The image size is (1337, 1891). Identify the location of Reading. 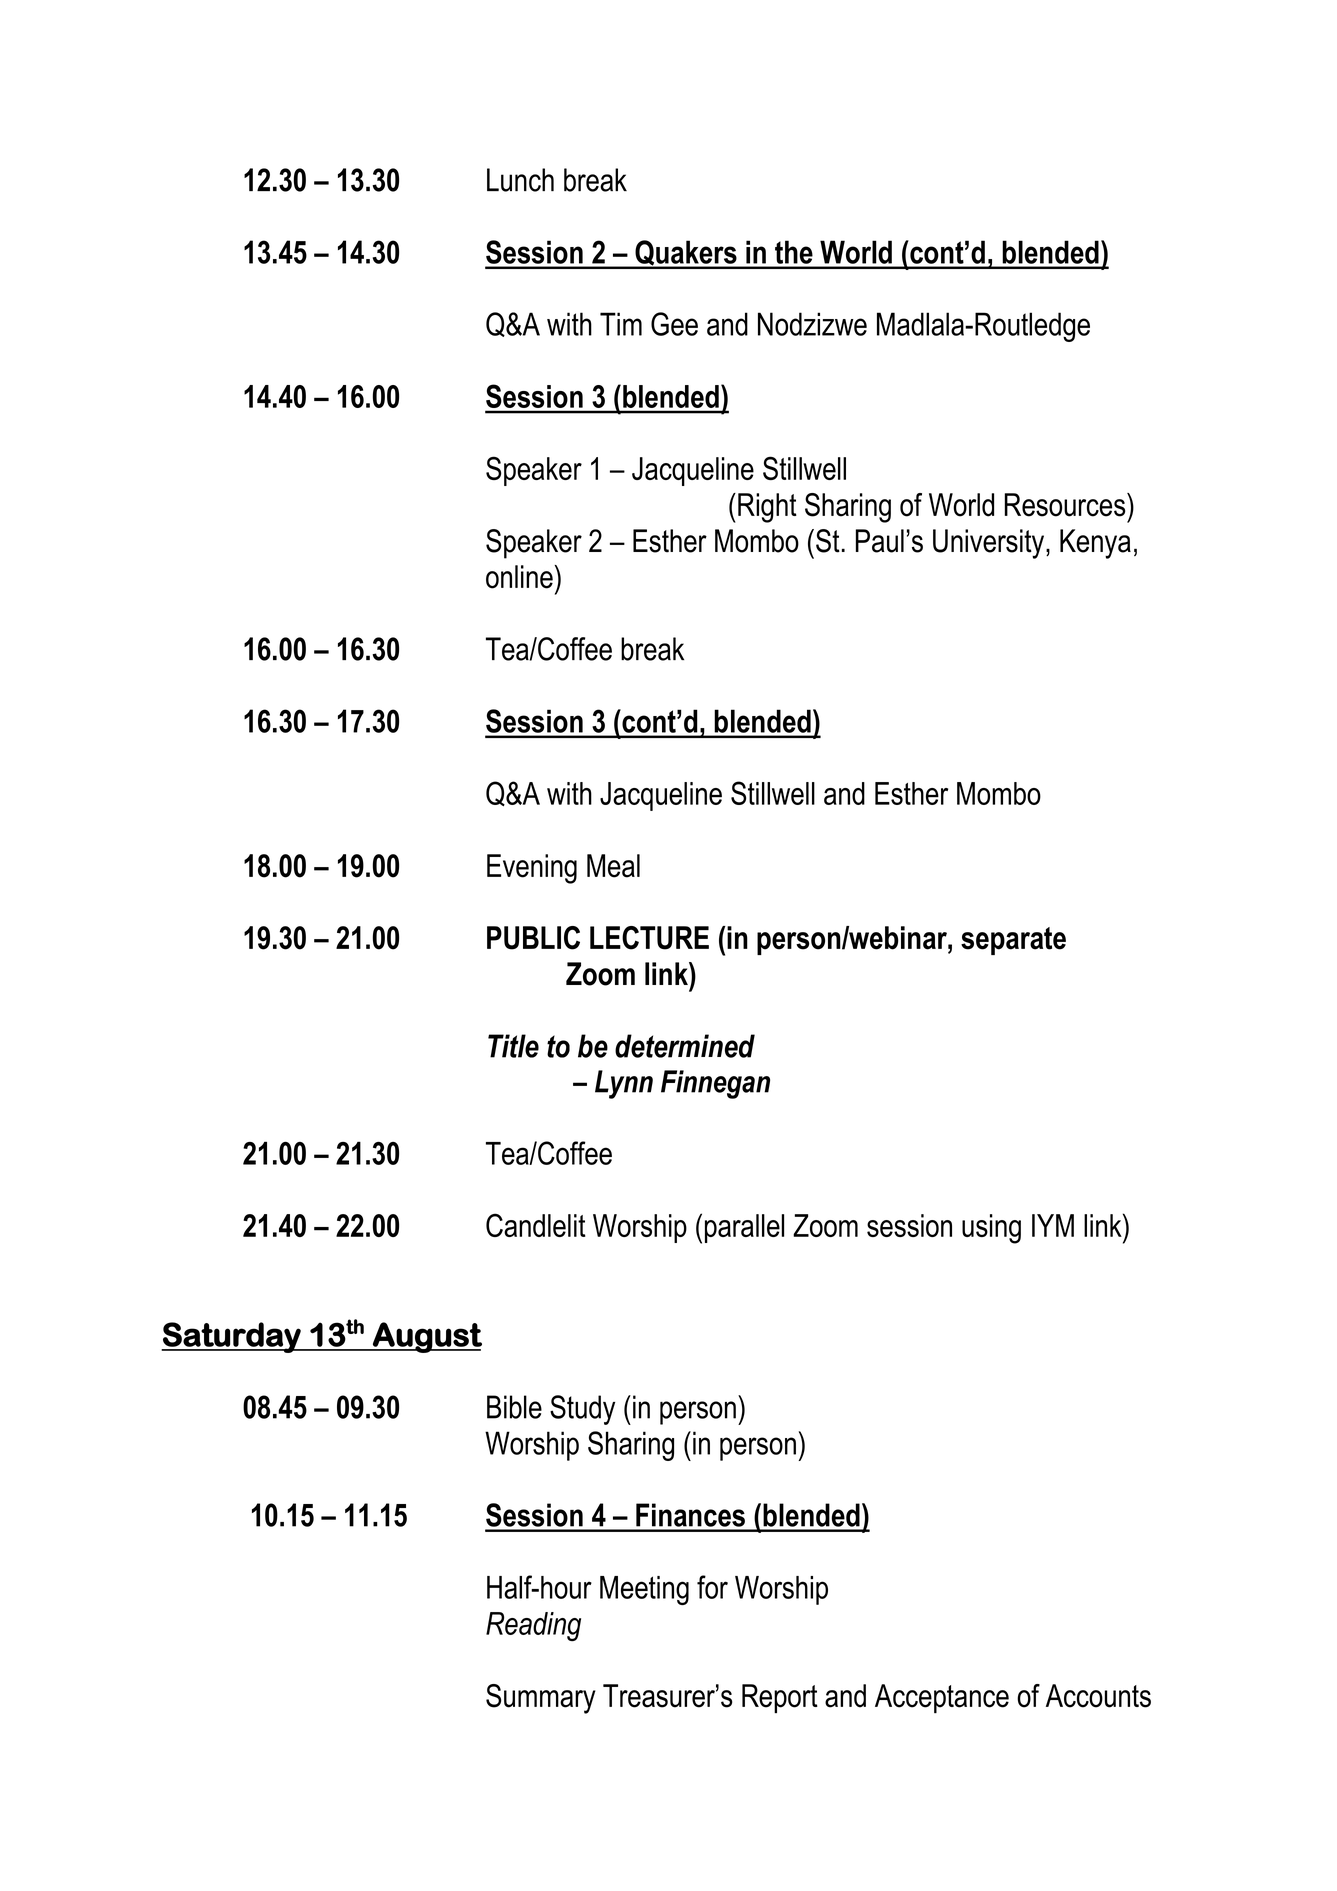
(533, 1626).
